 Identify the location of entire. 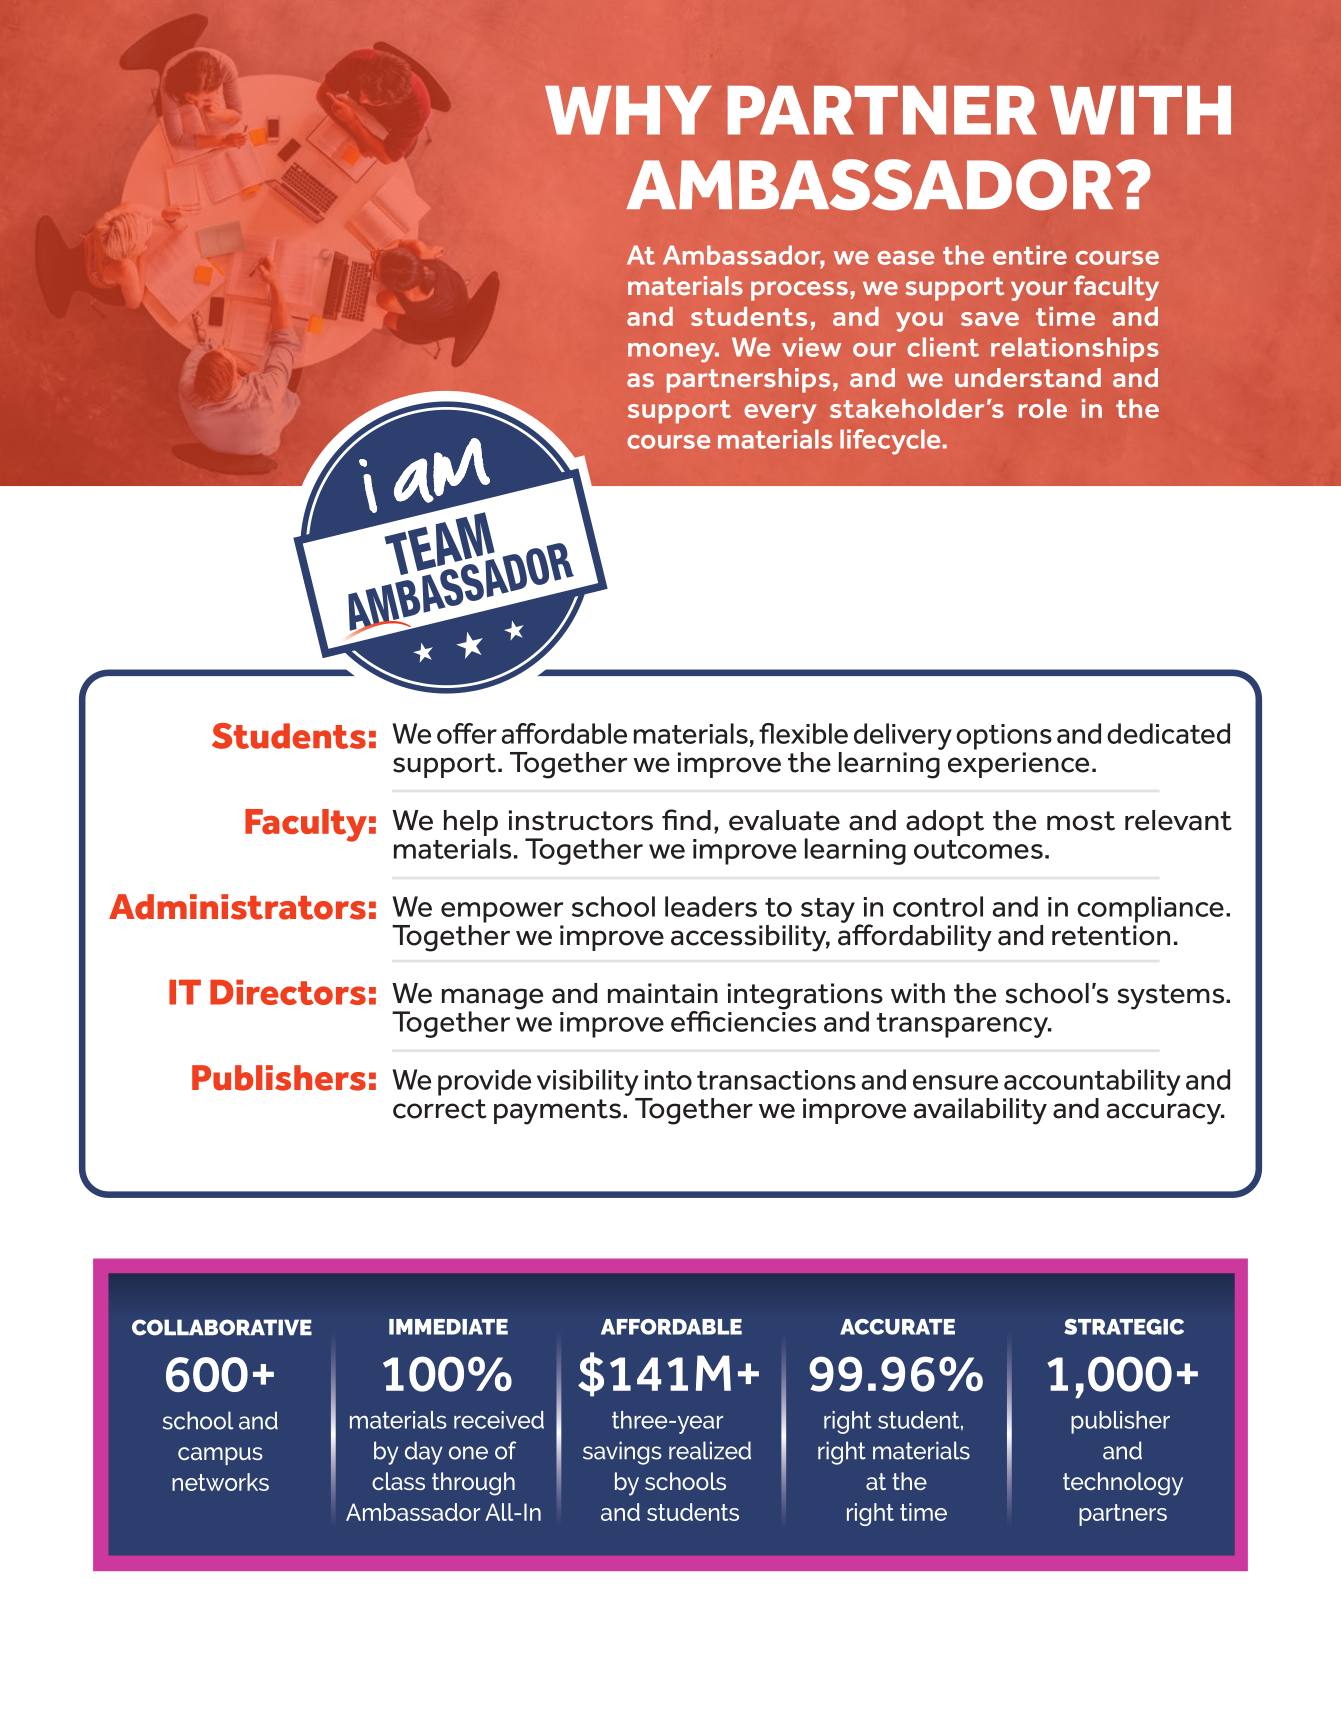
(1030, 255).
